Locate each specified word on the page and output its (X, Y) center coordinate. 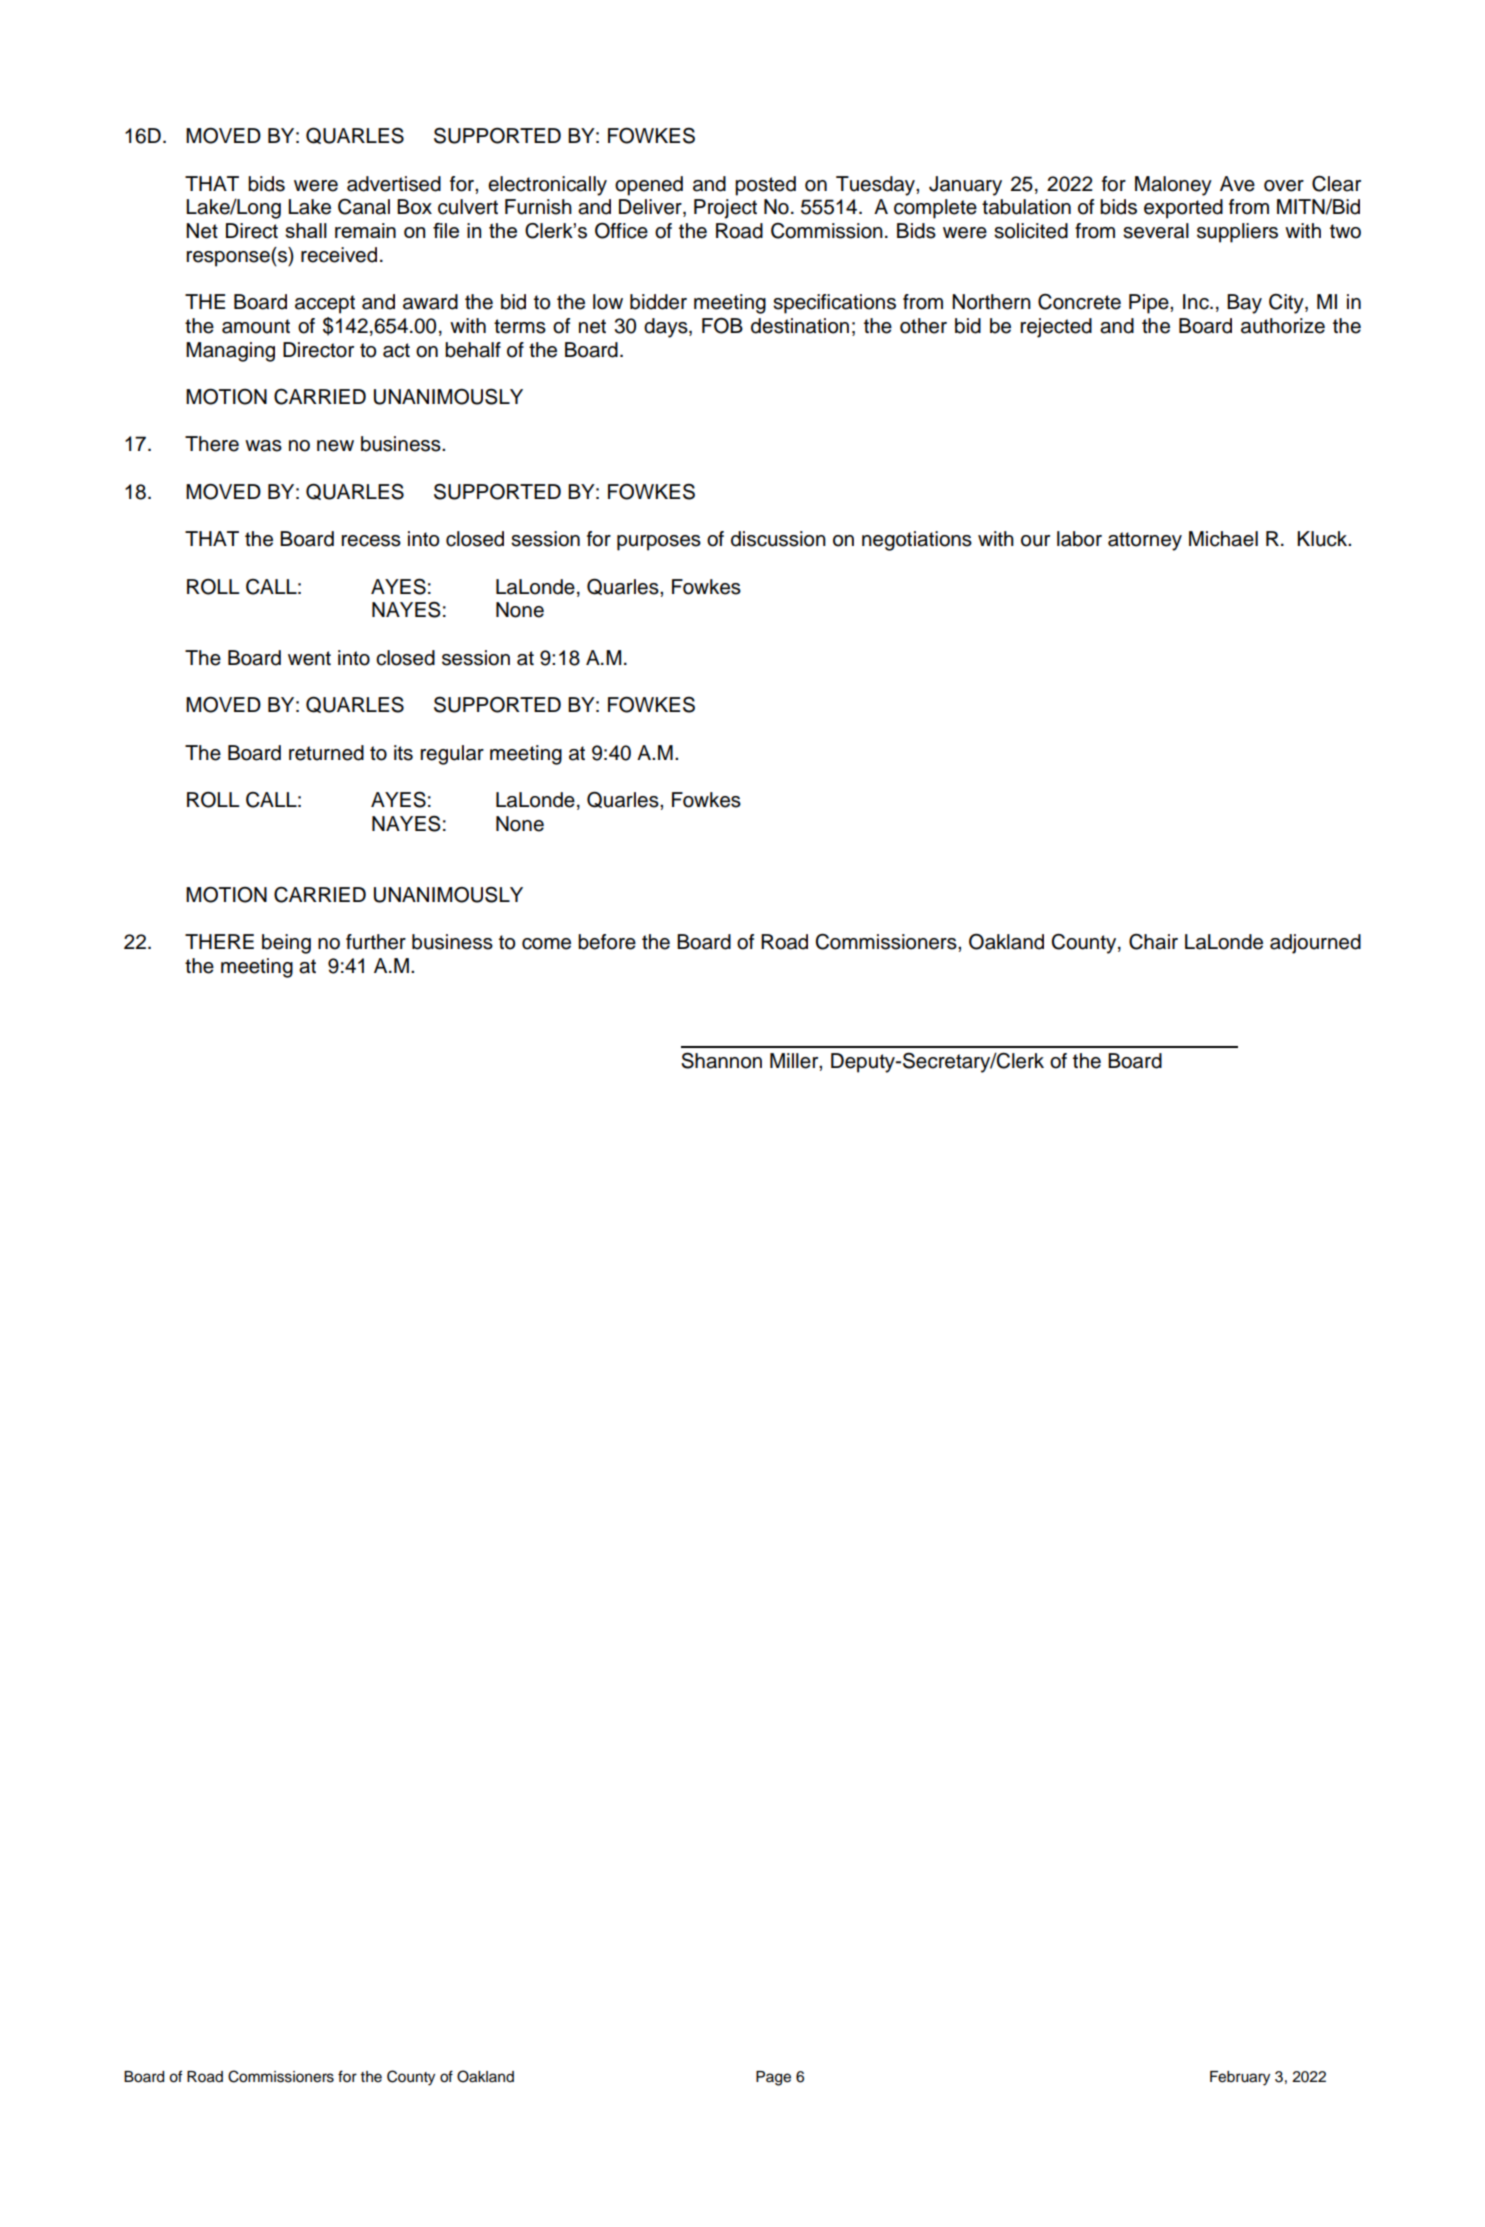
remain (365, 230)
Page (773, 2078)
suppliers (1237, 233)
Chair (1153, 942)
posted (765, 186)
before (607, 942)
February (1240, 2078)
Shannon (721, 1060)
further (376, 942)
